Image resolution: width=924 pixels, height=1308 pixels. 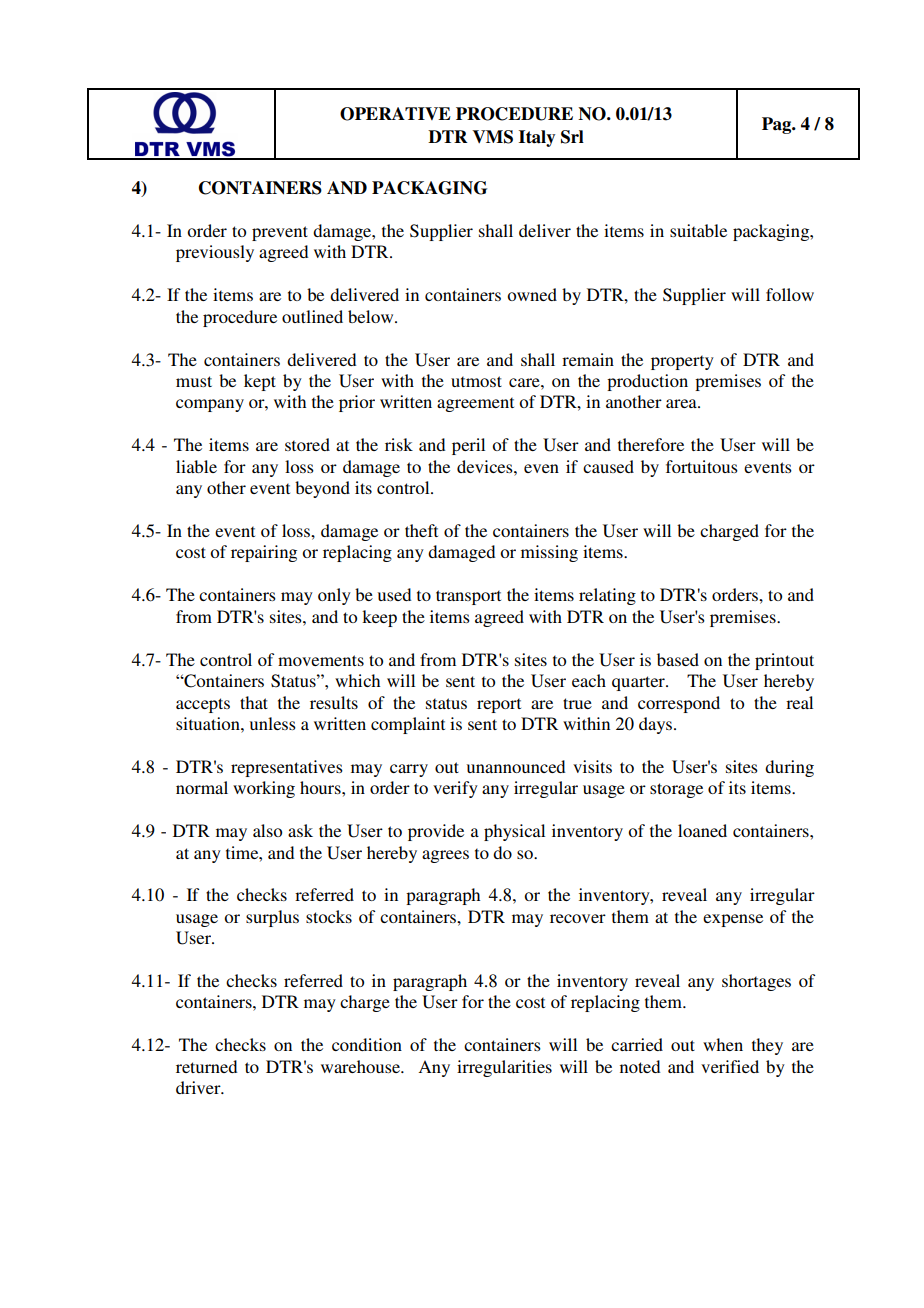 What do you see at coordinates (486, 466) in the document?
I see `devices` at bounding box center [486, 466].
